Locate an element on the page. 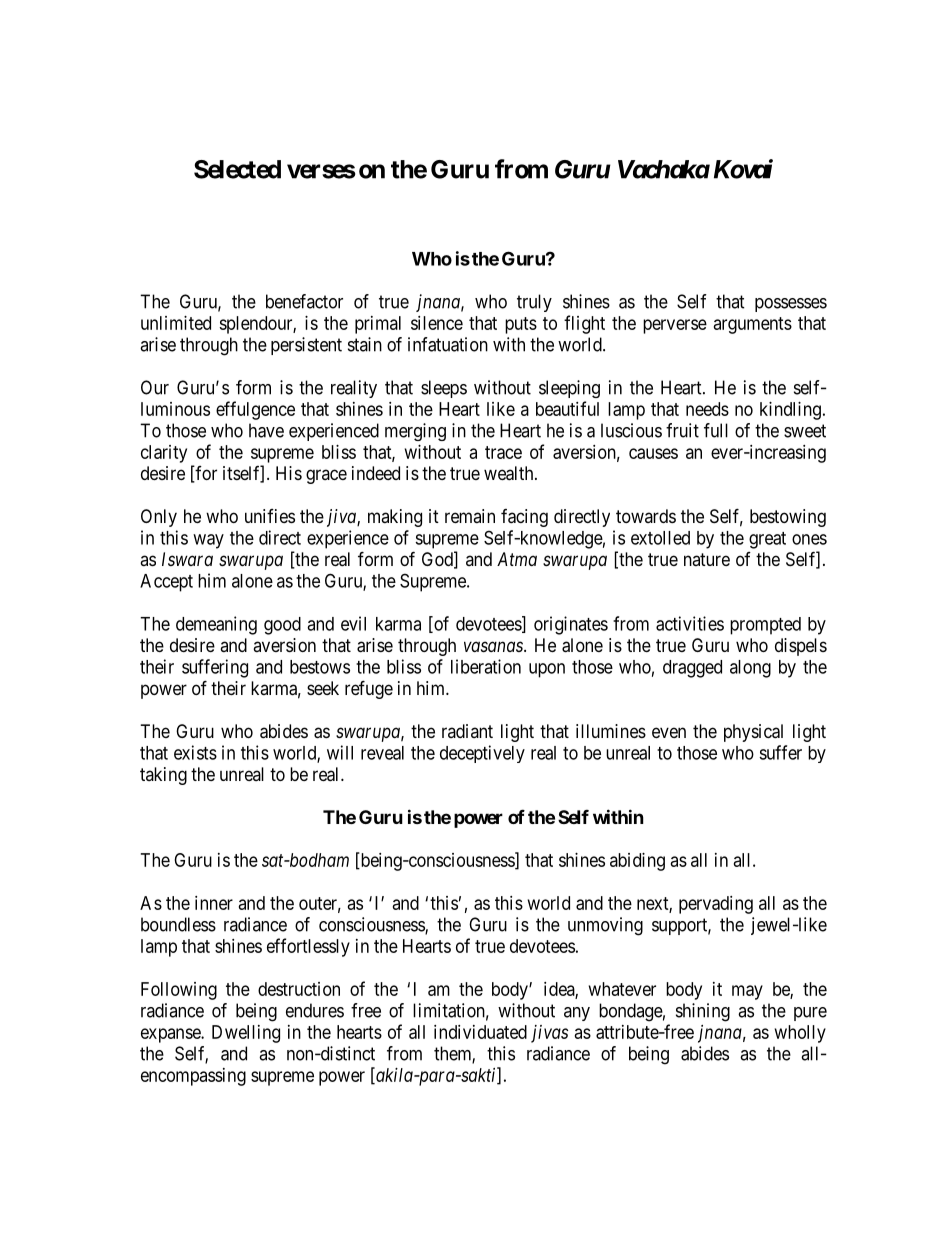 The width and height of the image is (952, 1233). possesses is located at coordinates (791, 305).
